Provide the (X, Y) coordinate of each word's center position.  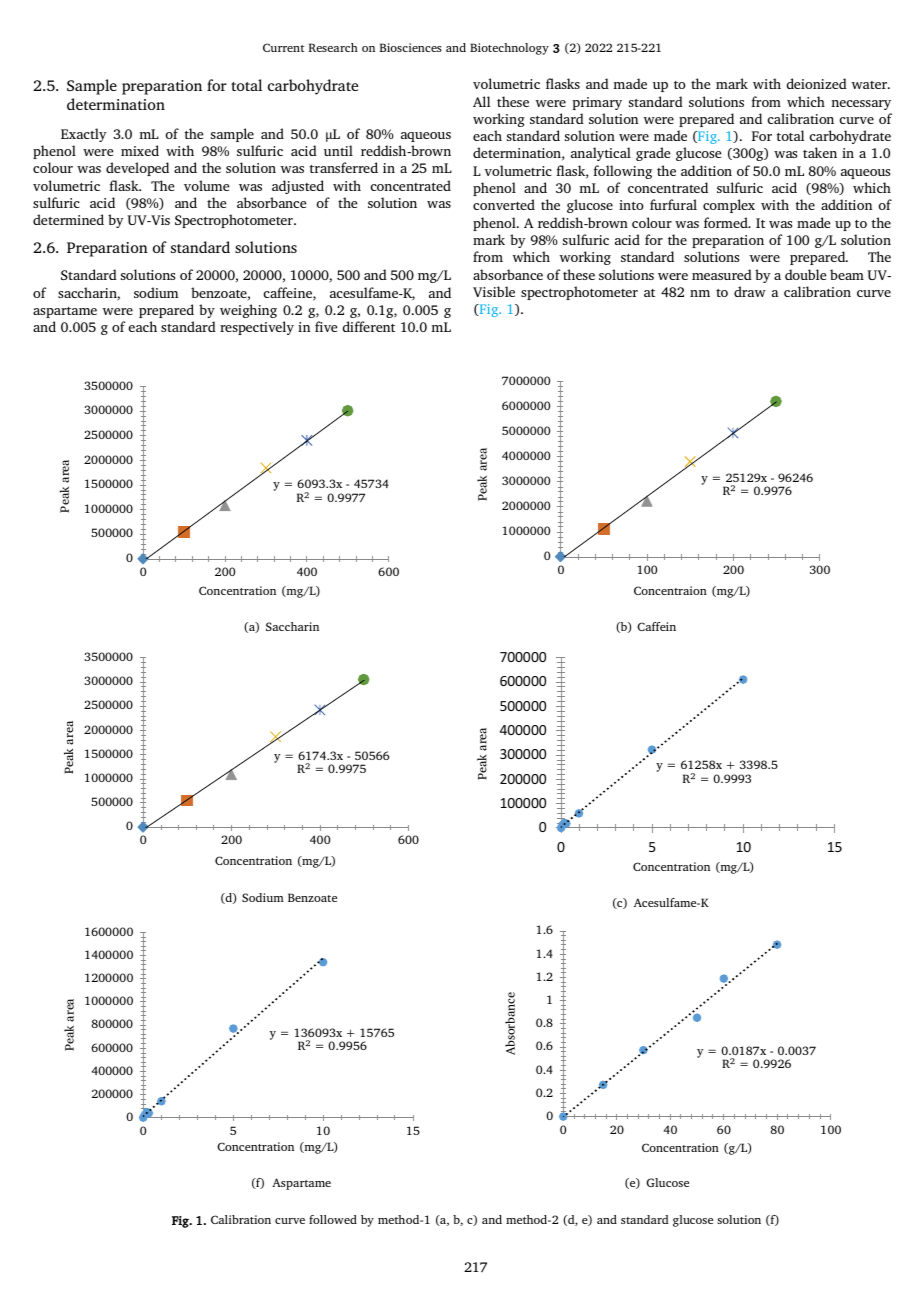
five (326, 326)
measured (722, 274)
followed (333, 1219)
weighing (248, 311)
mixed (140, 150)
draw (750, 291)
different (369, 326)
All (481, 101)
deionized (817, 83)
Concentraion (670, 590)
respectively (257, 328)
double (805, 274)
